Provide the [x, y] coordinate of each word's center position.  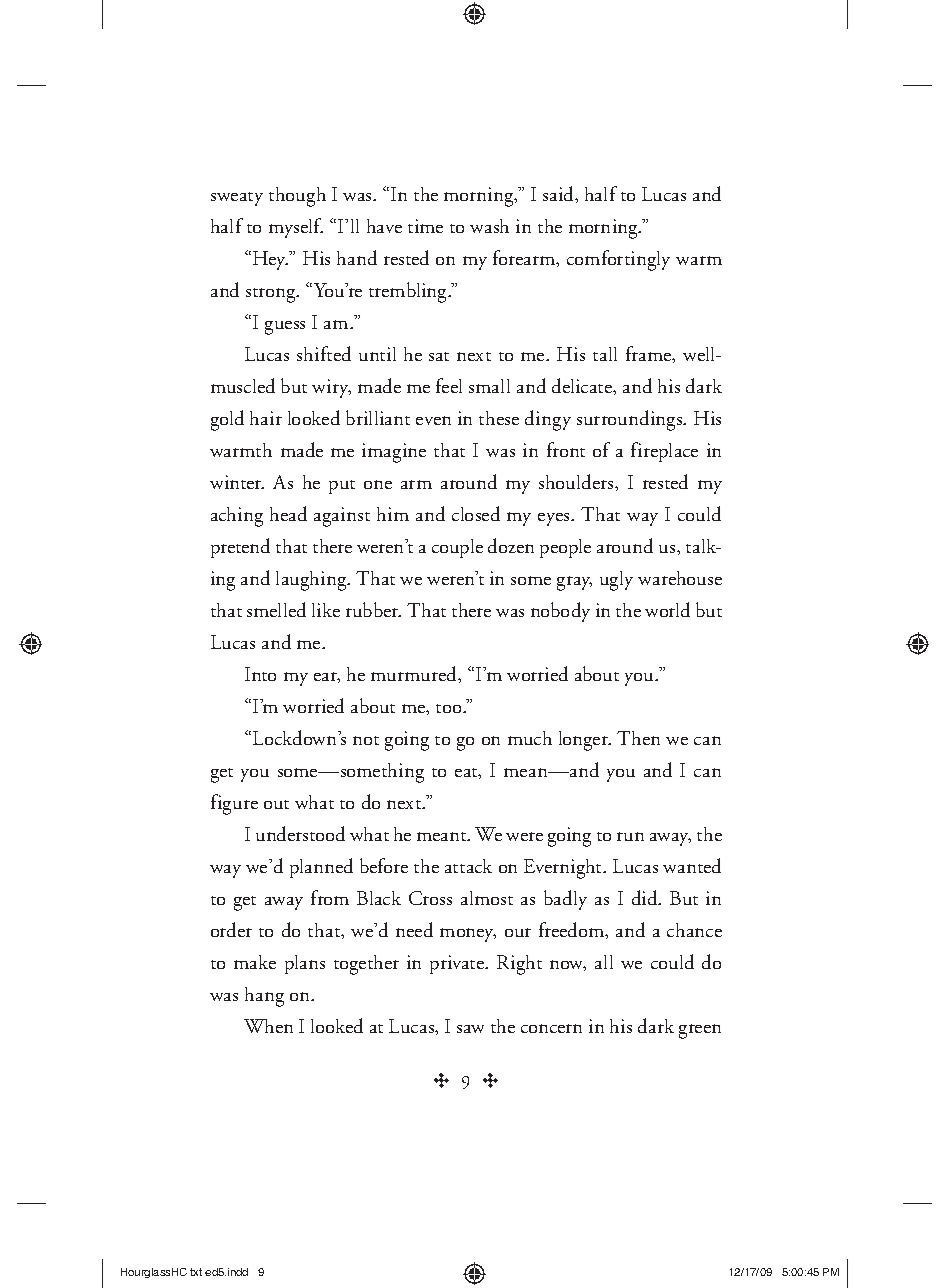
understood [300, 833]
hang [264, 997]
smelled [276, 609]
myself [296, 228]
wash [489, 226]
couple [457, 548]
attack [468, 866]
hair [266, 418]
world [667, 609]
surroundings [631, 420]
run [630, 836]
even [433, 420]
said [559, 193]
